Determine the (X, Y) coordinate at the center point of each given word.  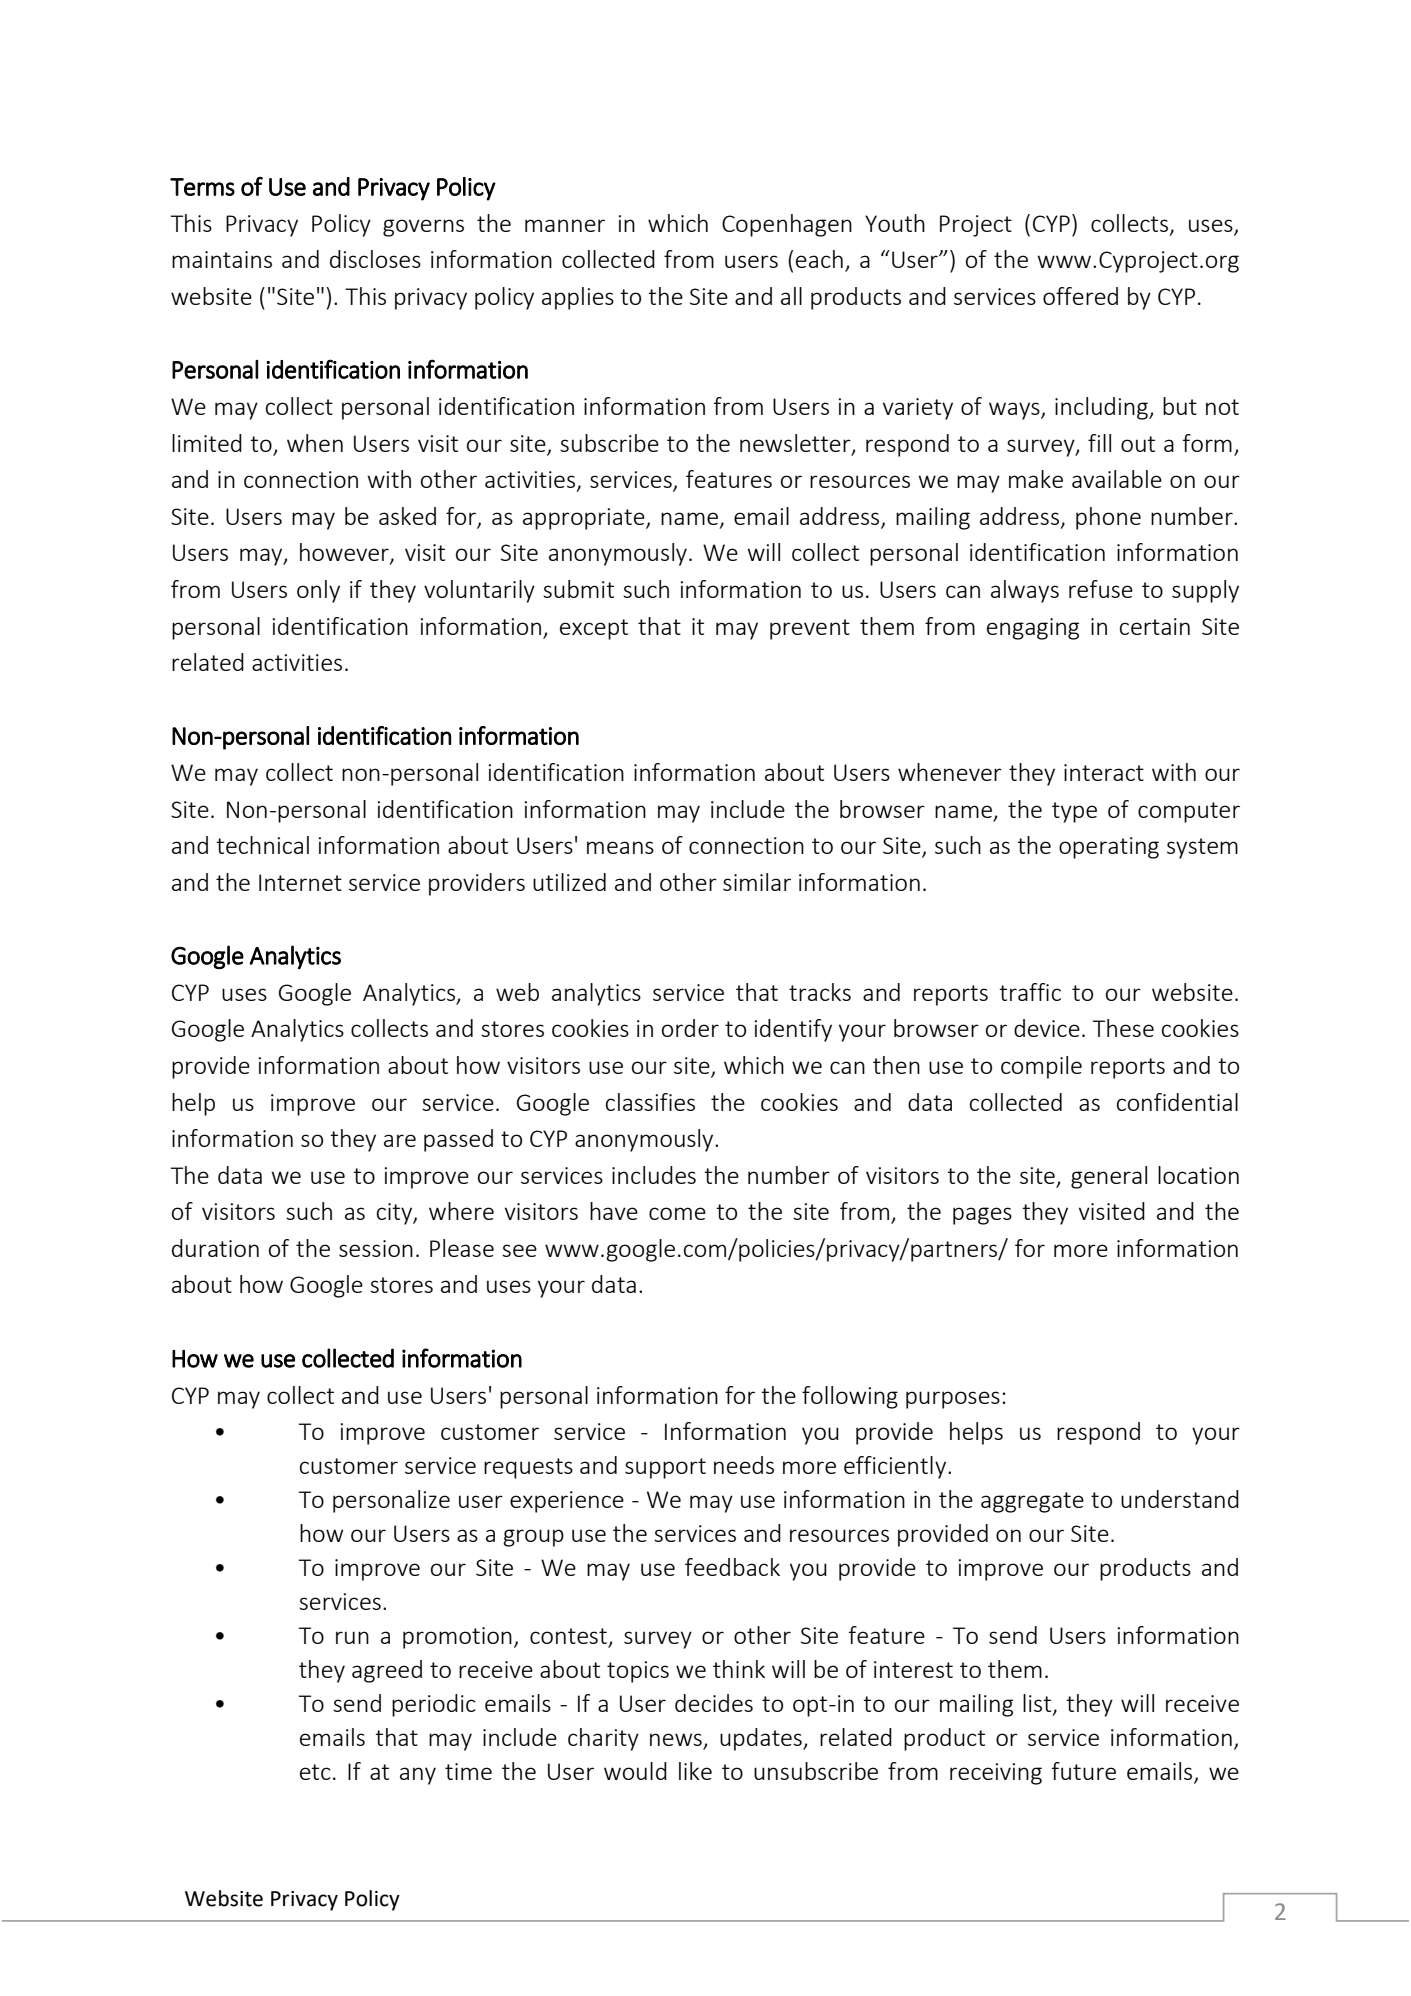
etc (315, 1772)
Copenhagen (787, 225)
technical (262, 845)
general (1109, 1177)
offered (1080, 296)
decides (714, 1703)
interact (1104, 772)
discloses (375, 259)
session (376, 1248)
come (677, 1213)
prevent (810, 629)
